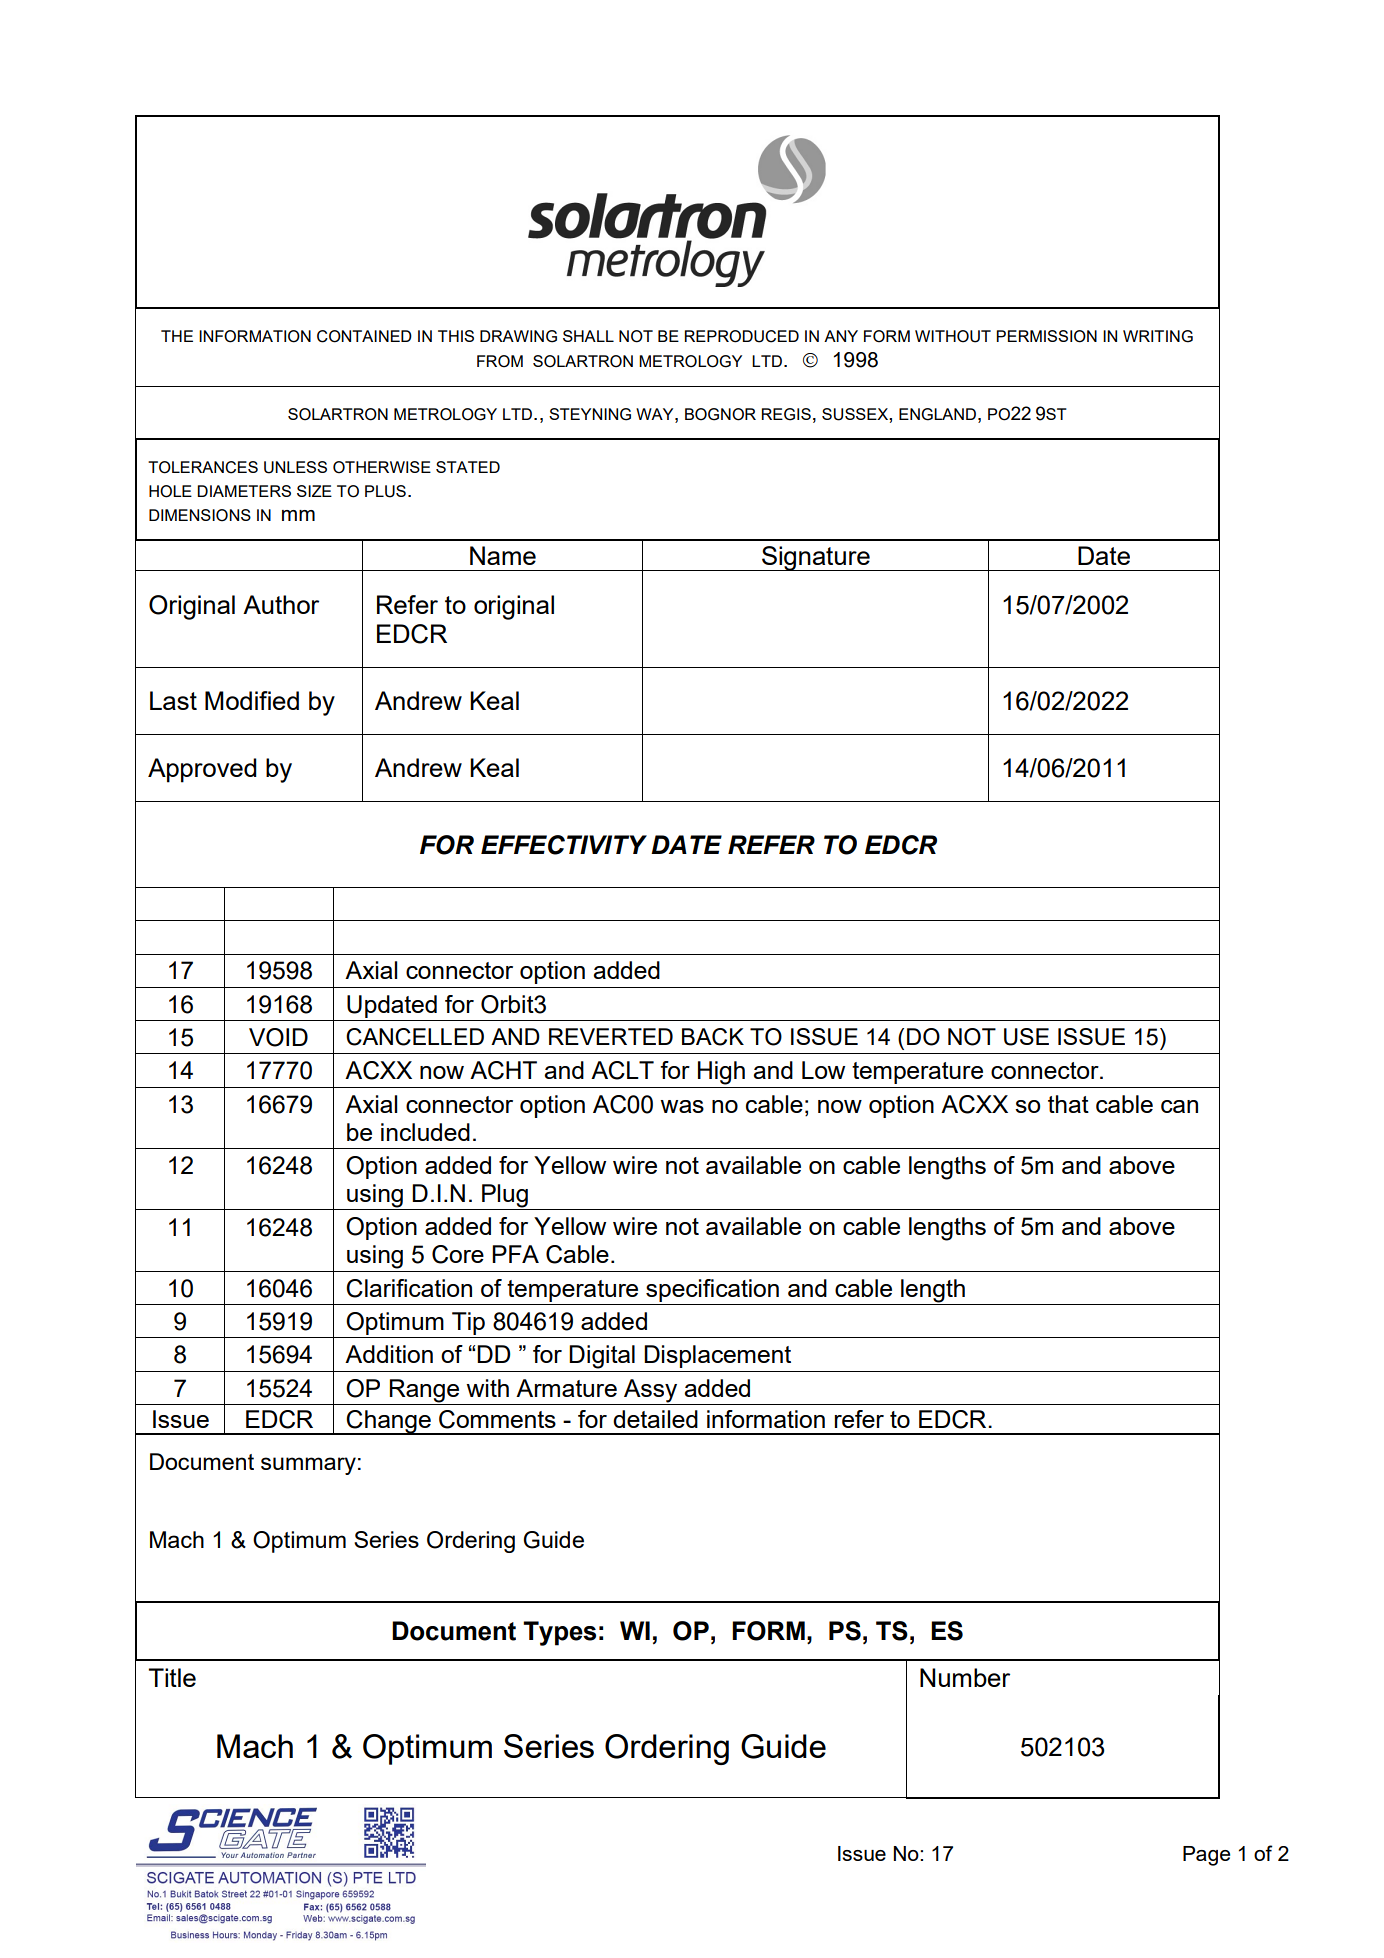  What do you see at coordinates (252, 700) in the screenshot?
I see `Modified` at bounding box center [252, 700].
